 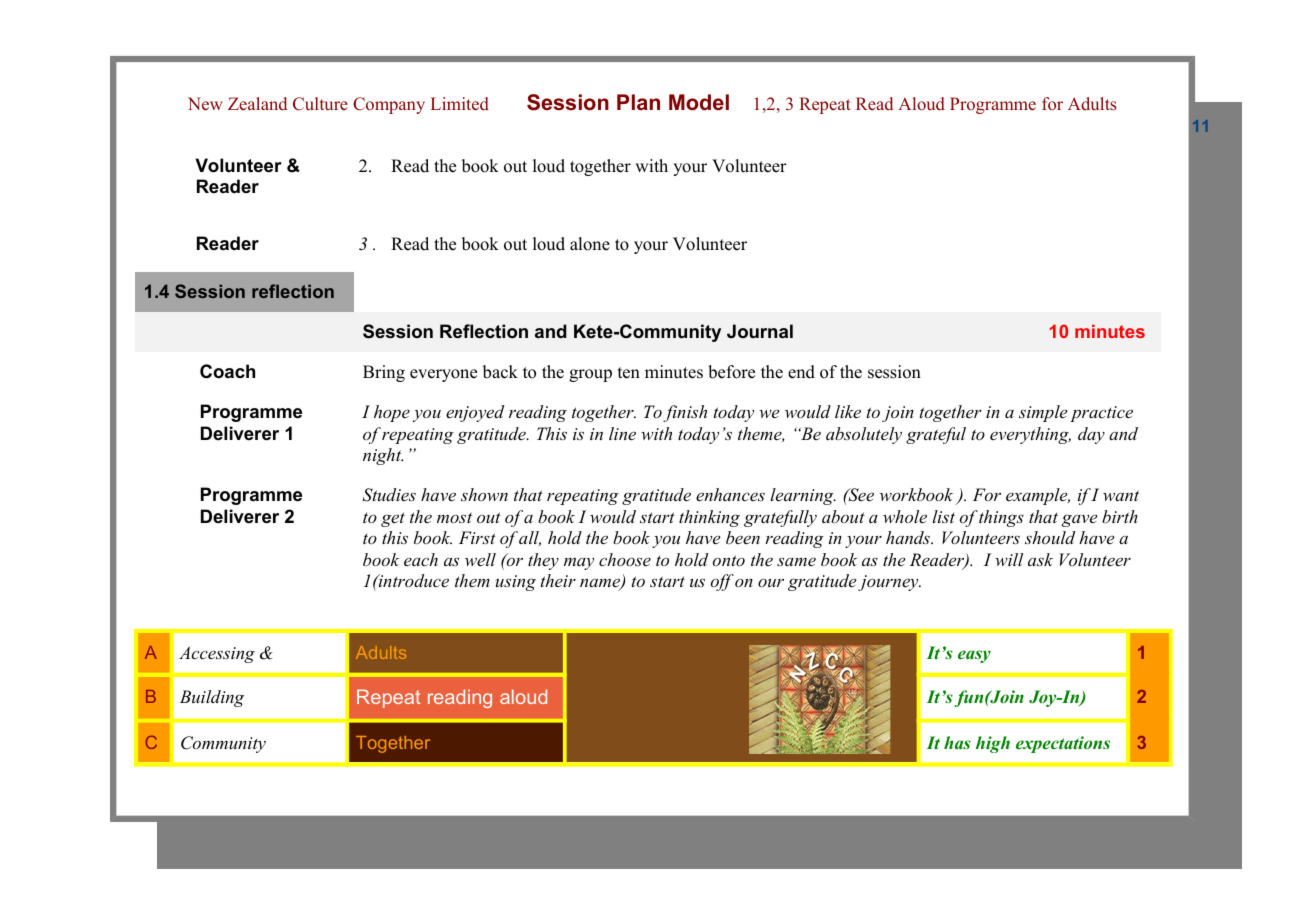 I want to click on thinking, so click(x=709, y=518).
